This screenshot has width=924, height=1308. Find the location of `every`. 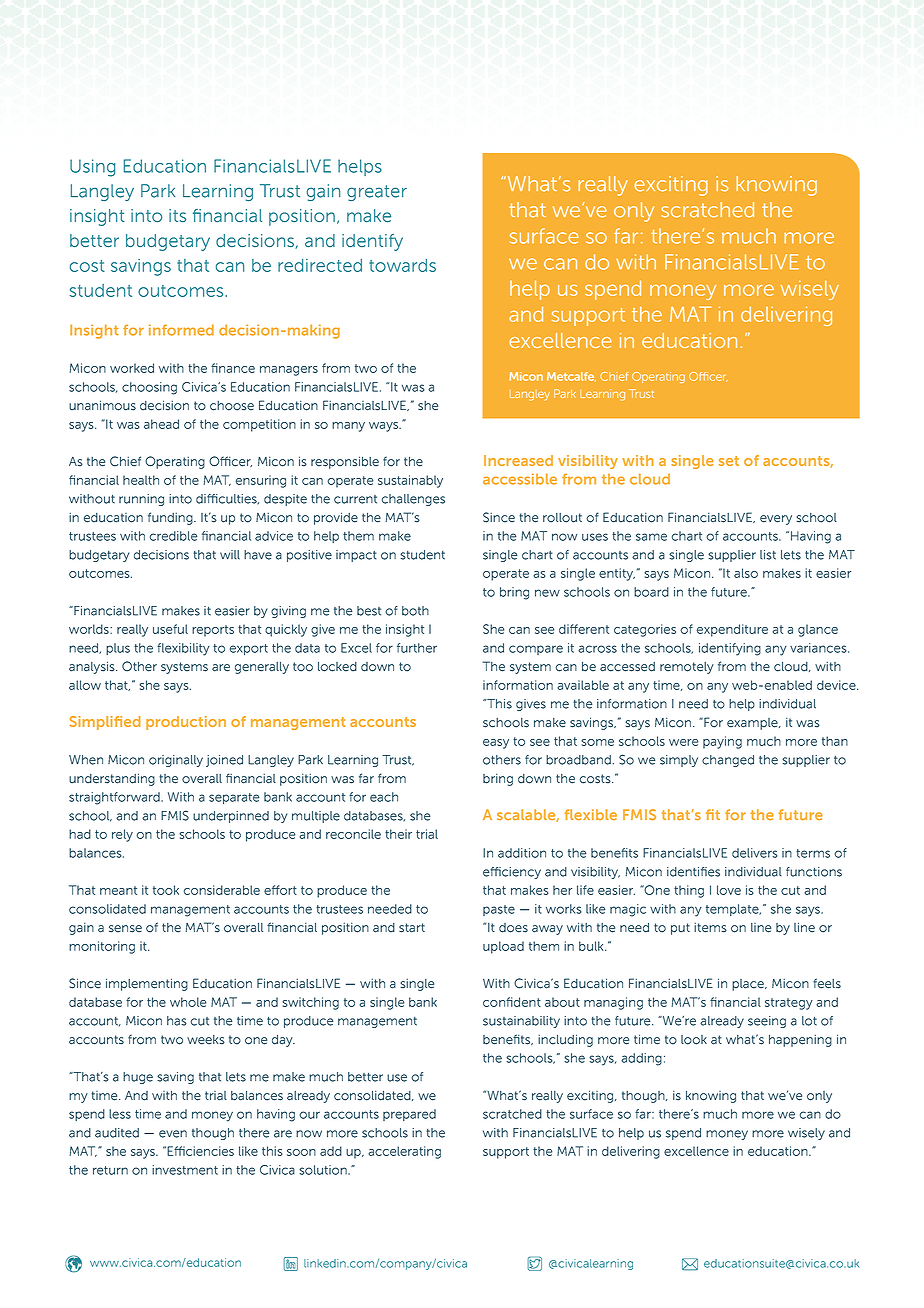

every is located at coordinates (776, 520).
